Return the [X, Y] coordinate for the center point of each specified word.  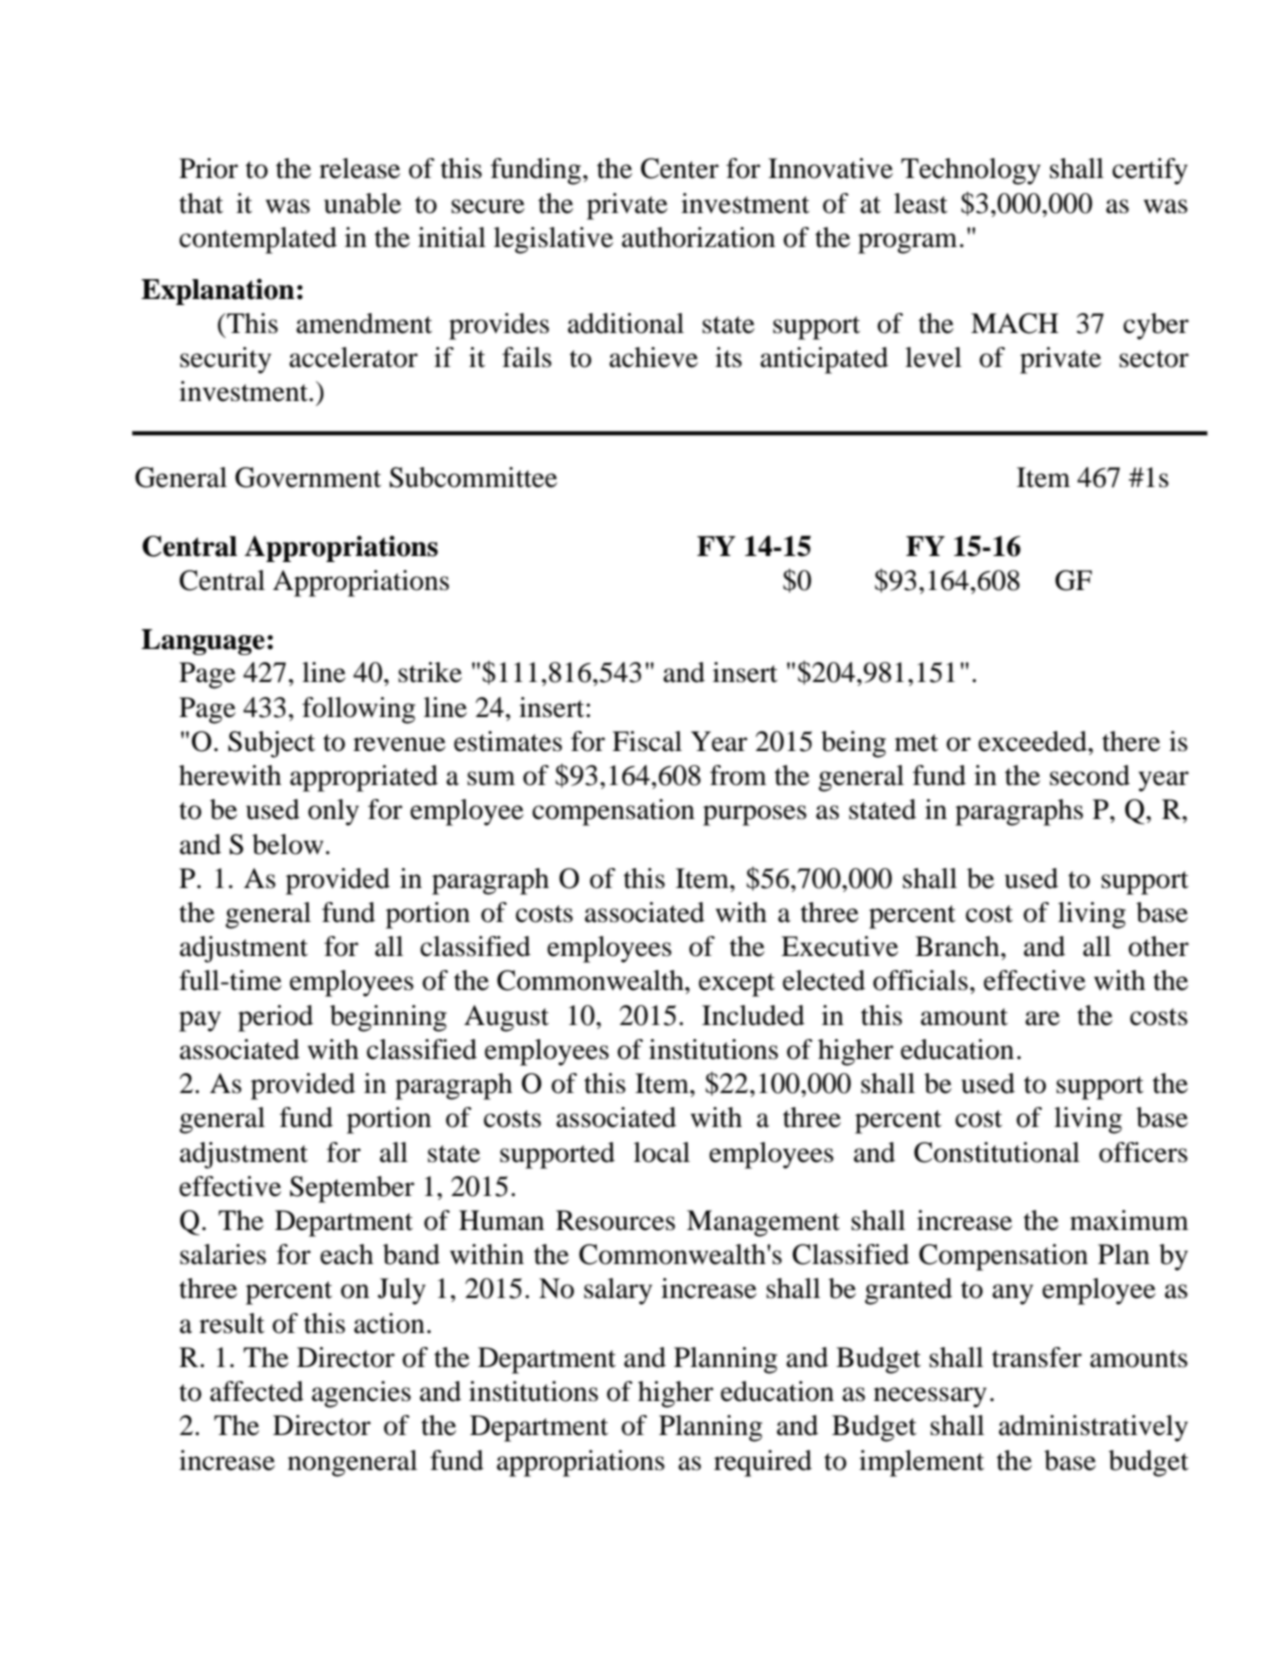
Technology [971, 171]
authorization [698, 237]
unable [362, 203]
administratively [1093, 1428]
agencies [361, 1394]
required [763, 1463]
